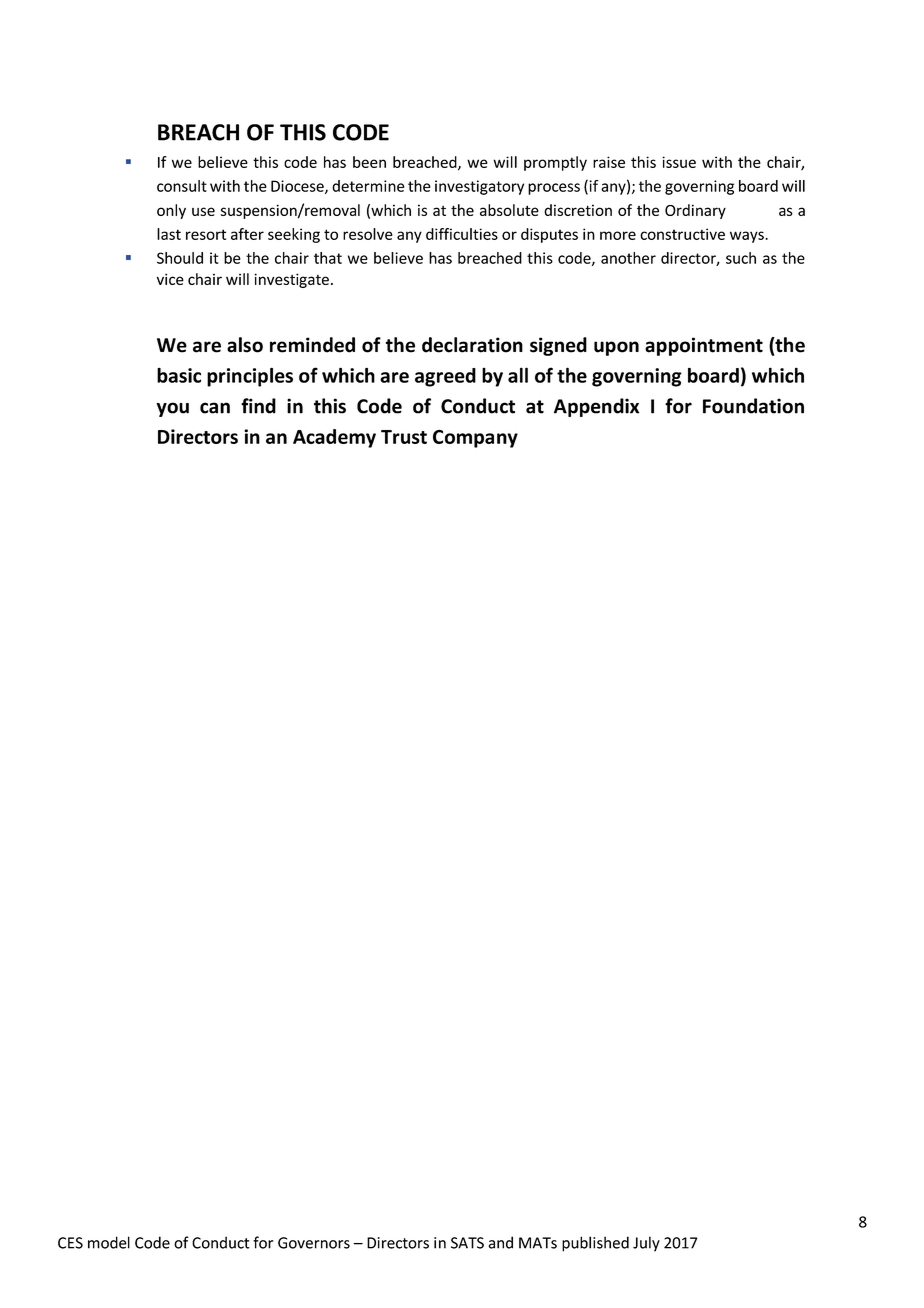 This page has height=1308, width=924. Describe the element at coordinates (596, 407) in the page. I see `Appendix` at that location.
